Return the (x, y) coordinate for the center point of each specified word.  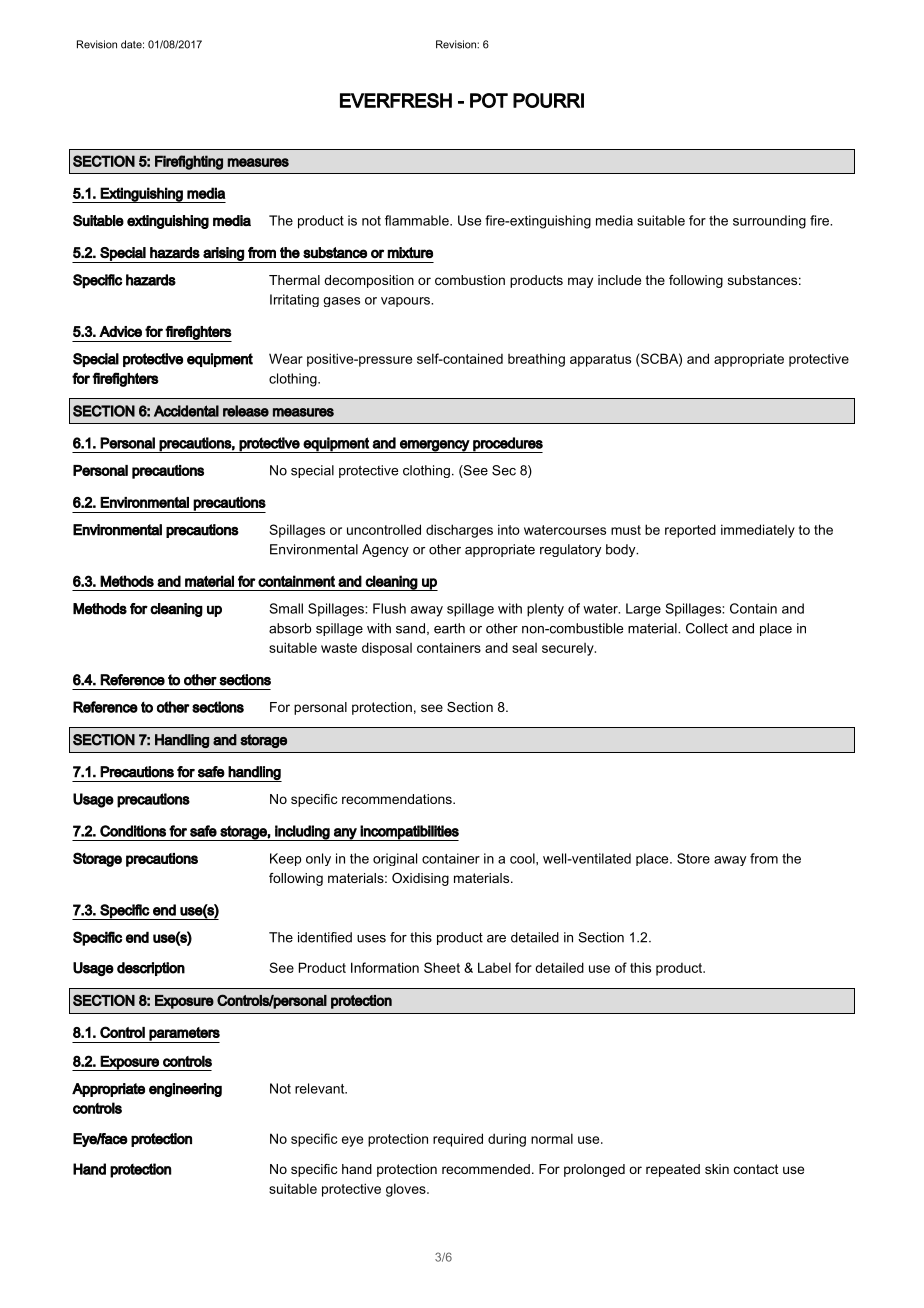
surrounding (769, 222)
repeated (673, 1170)
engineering (185, 1090)
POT (489, 100)
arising (223, 255)
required (458, 1140)
